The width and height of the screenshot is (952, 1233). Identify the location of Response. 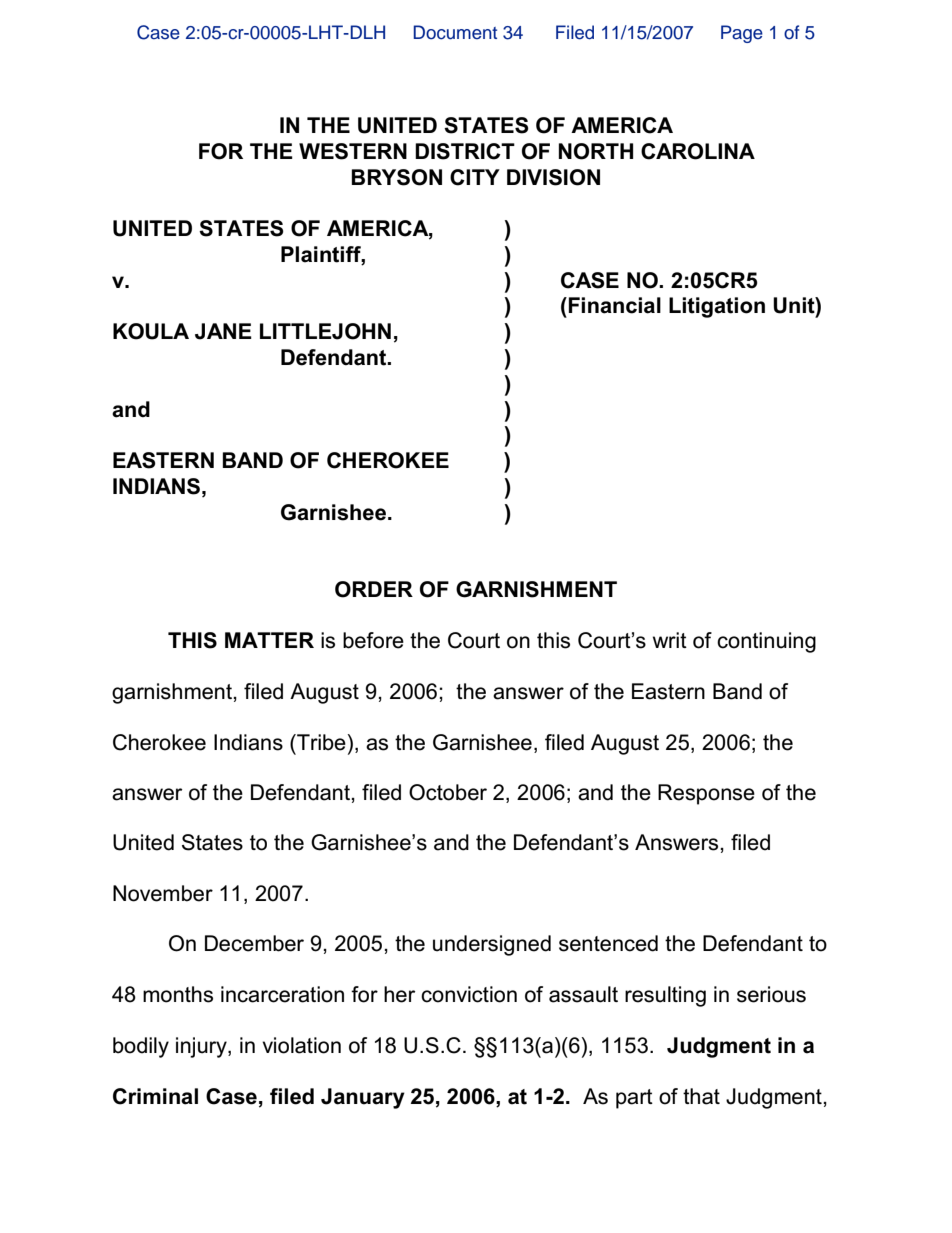
(706, 794).
